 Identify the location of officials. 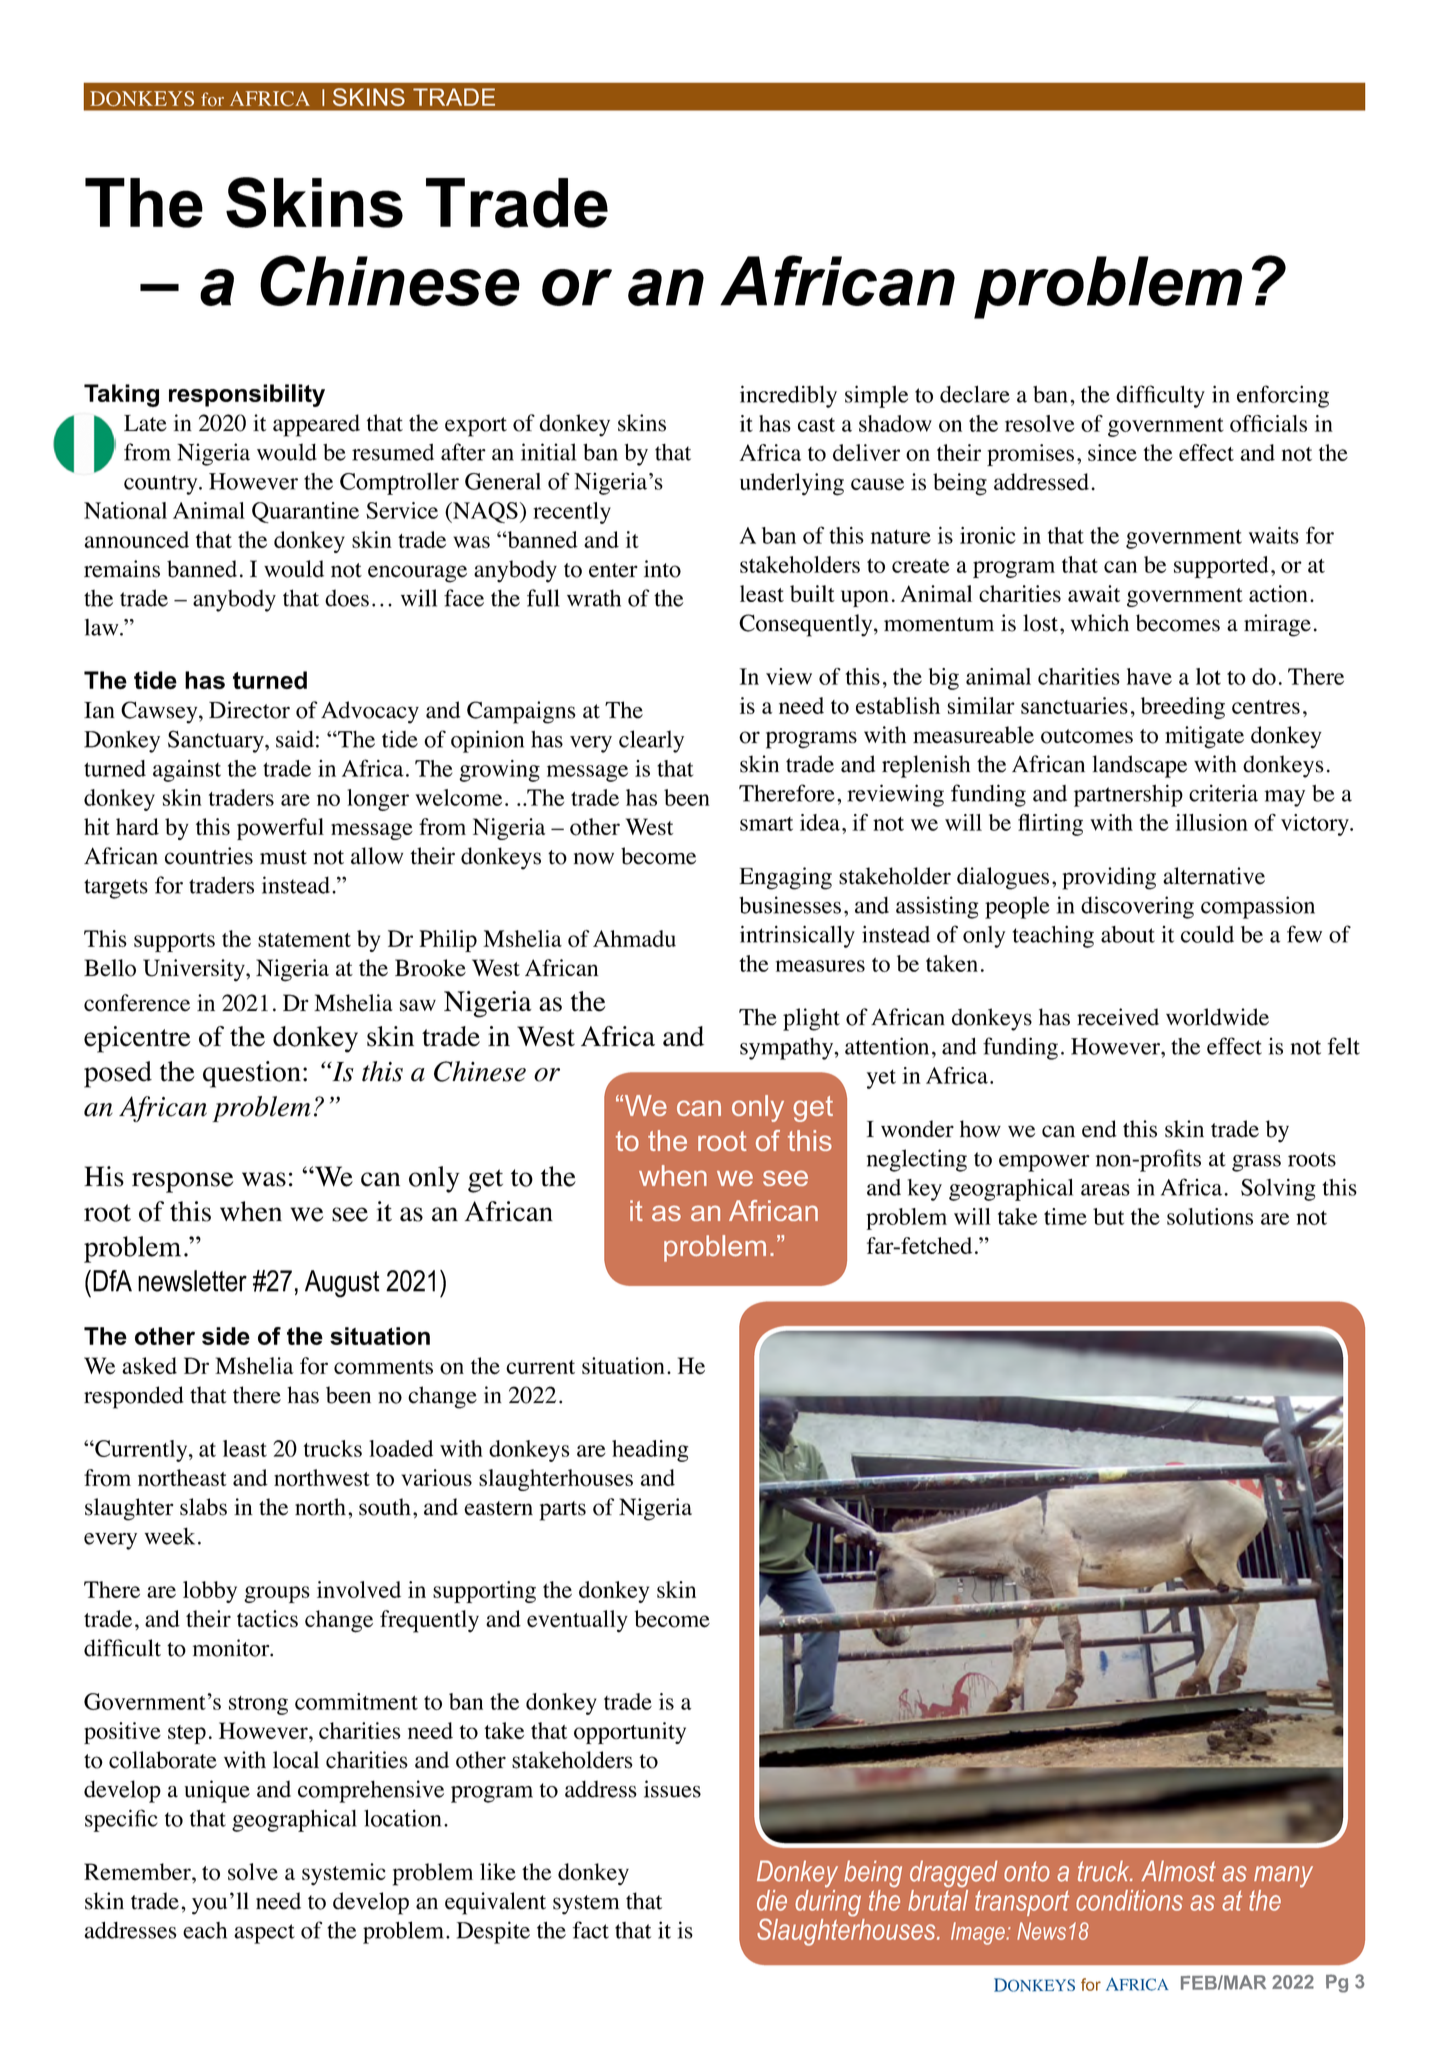
(1268, 423).
